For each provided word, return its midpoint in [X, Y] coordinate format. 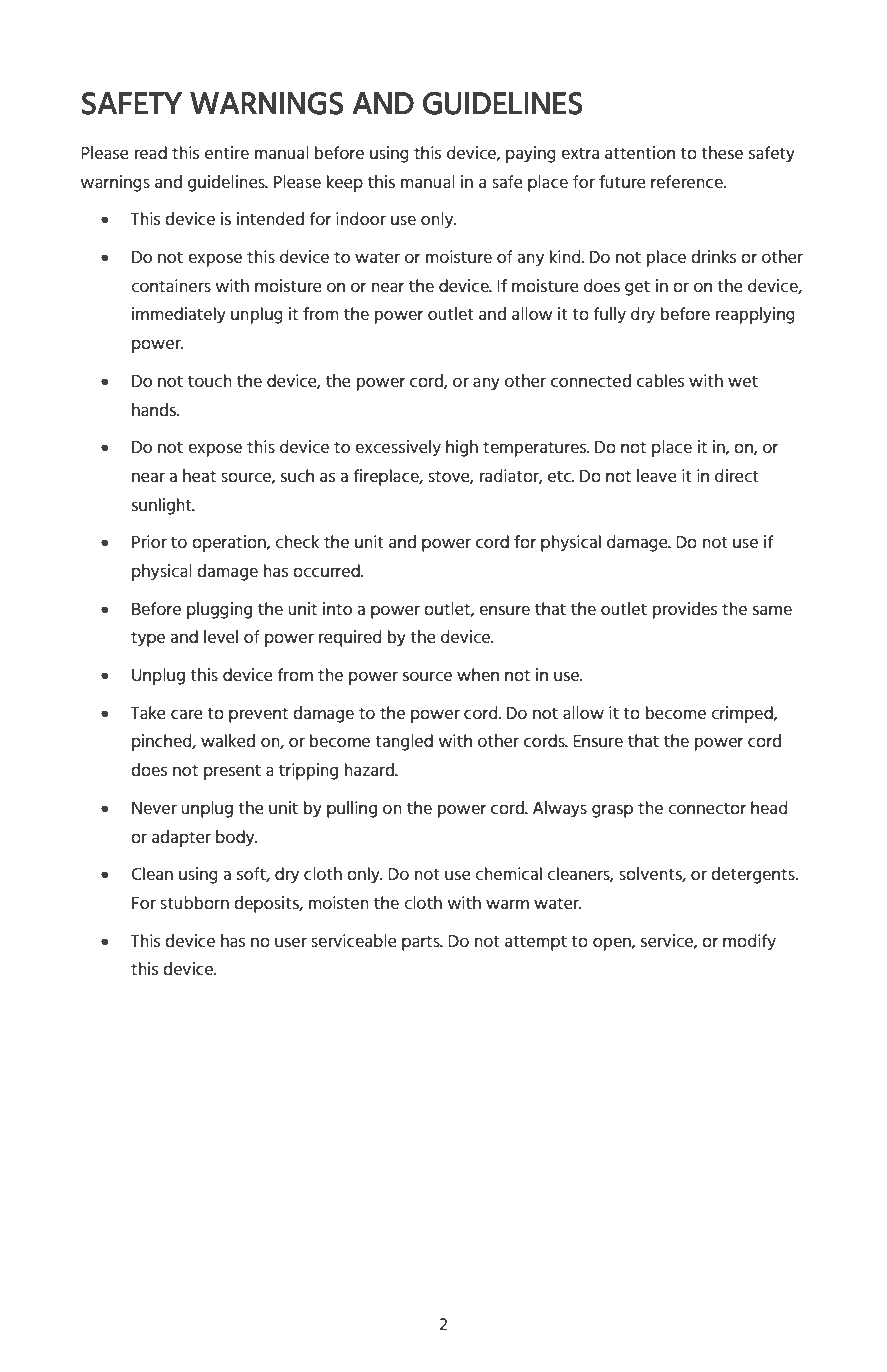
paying [531, 154]
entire [227, 152]
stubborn [194, 902]
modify [749, 942]
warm [507, 904]
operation [230, 543]
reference [688, 182]
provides [685, 610]
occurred [327, 571]
